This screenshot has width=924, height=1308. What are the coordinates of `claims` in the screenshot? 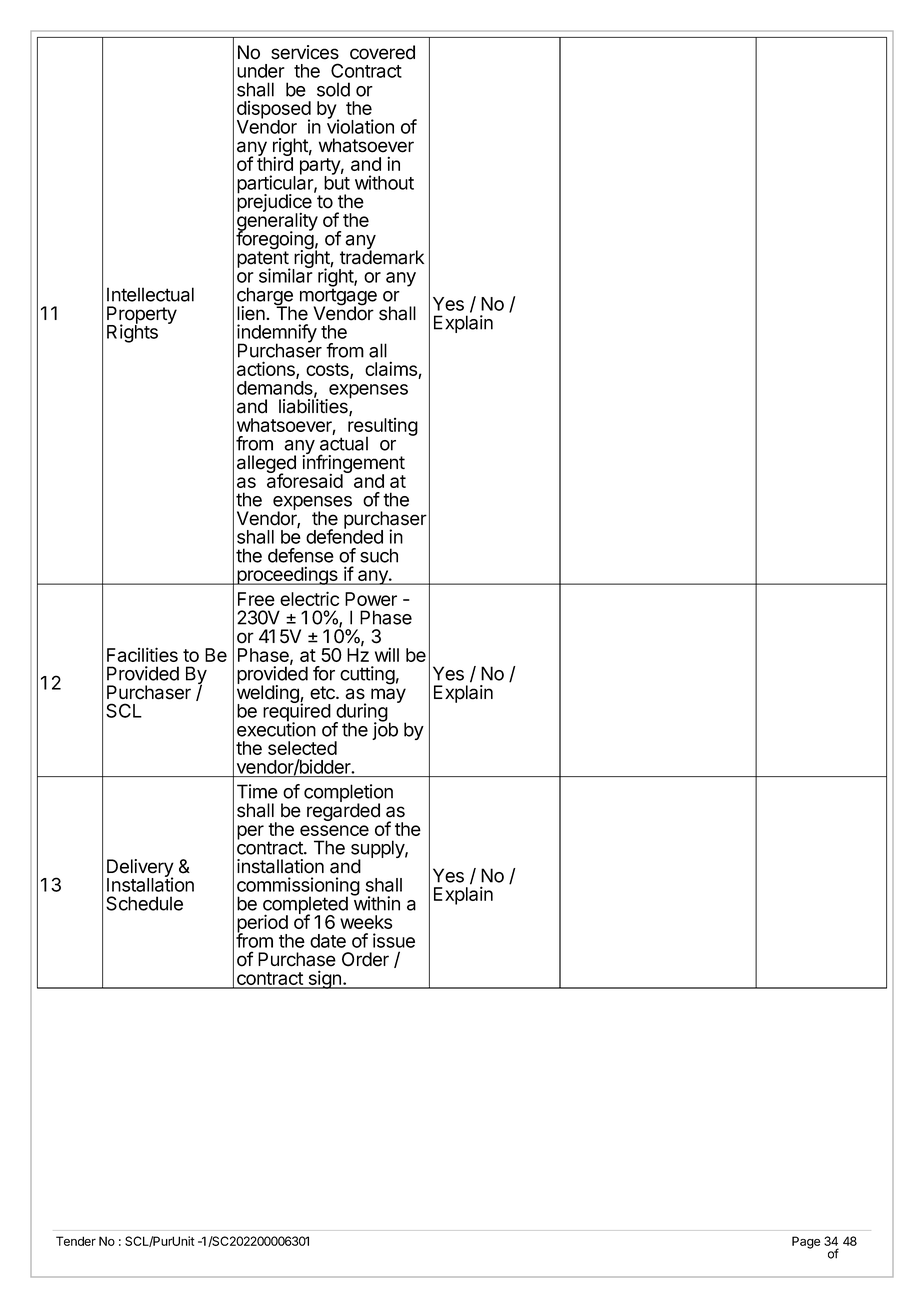 It's located at (392, 370).
